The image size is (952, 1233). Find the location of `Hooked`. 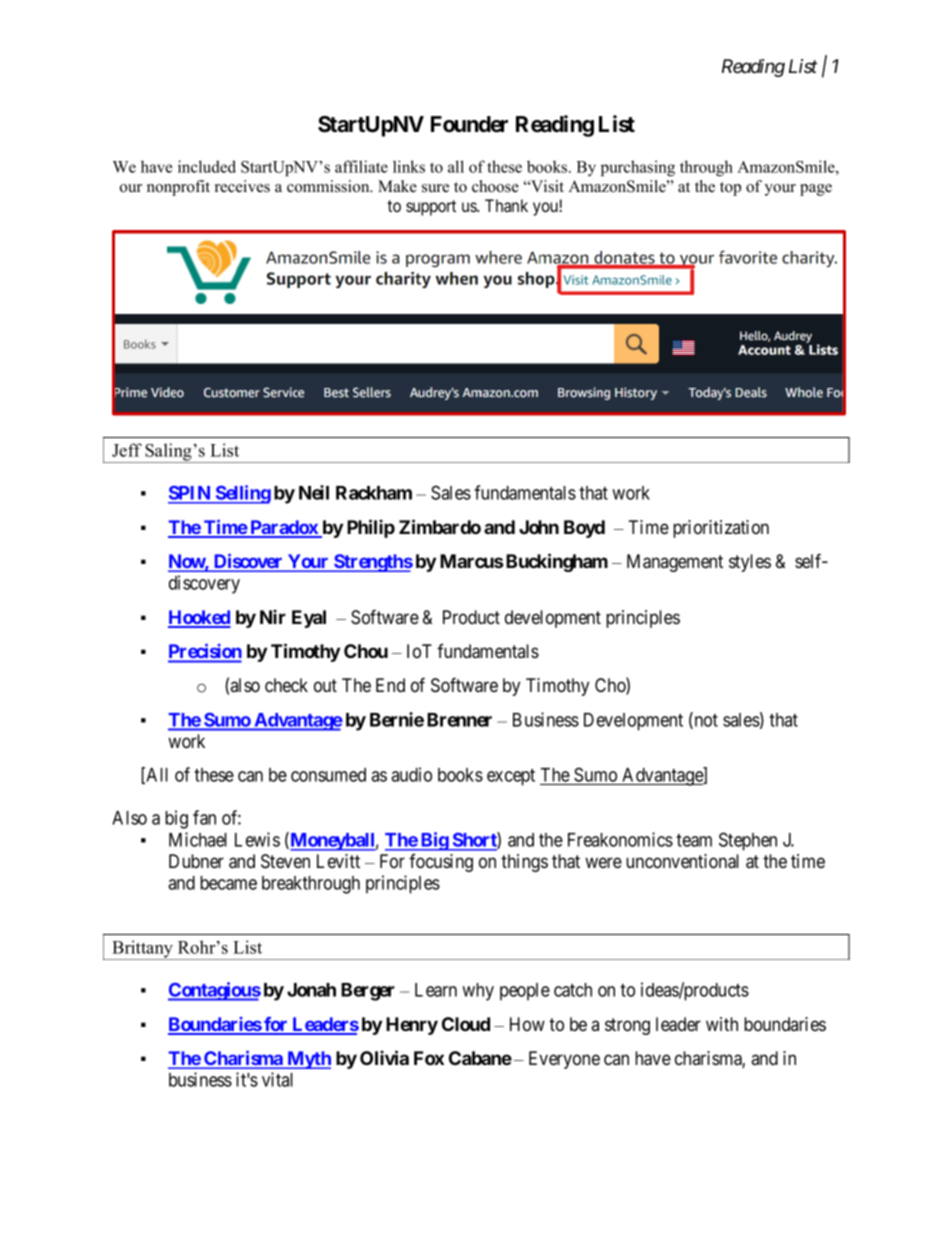

Hooked is located at coordinates (199, 618).
